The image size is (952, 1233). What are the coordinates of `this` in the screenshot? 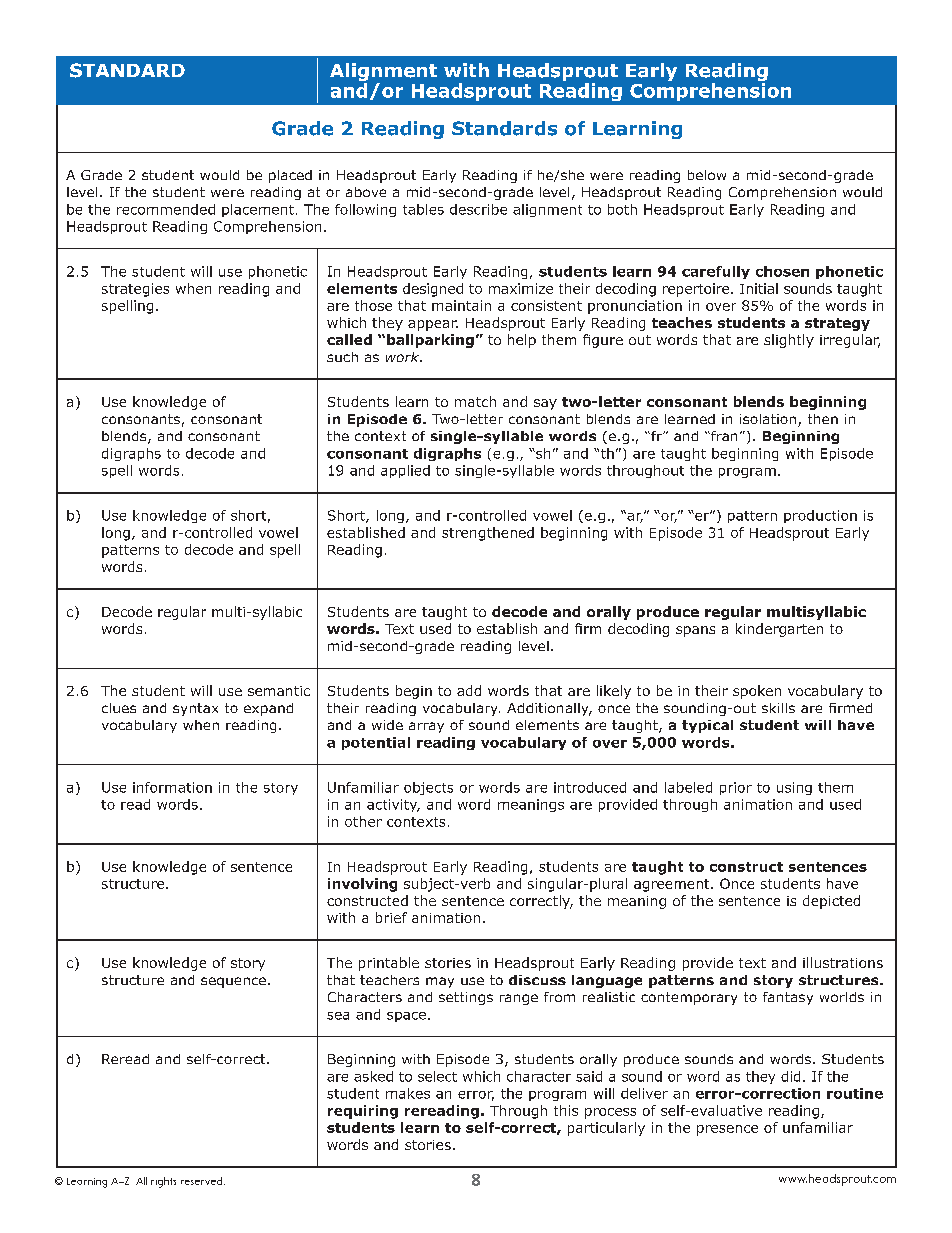 It's located at (566, 1110).
